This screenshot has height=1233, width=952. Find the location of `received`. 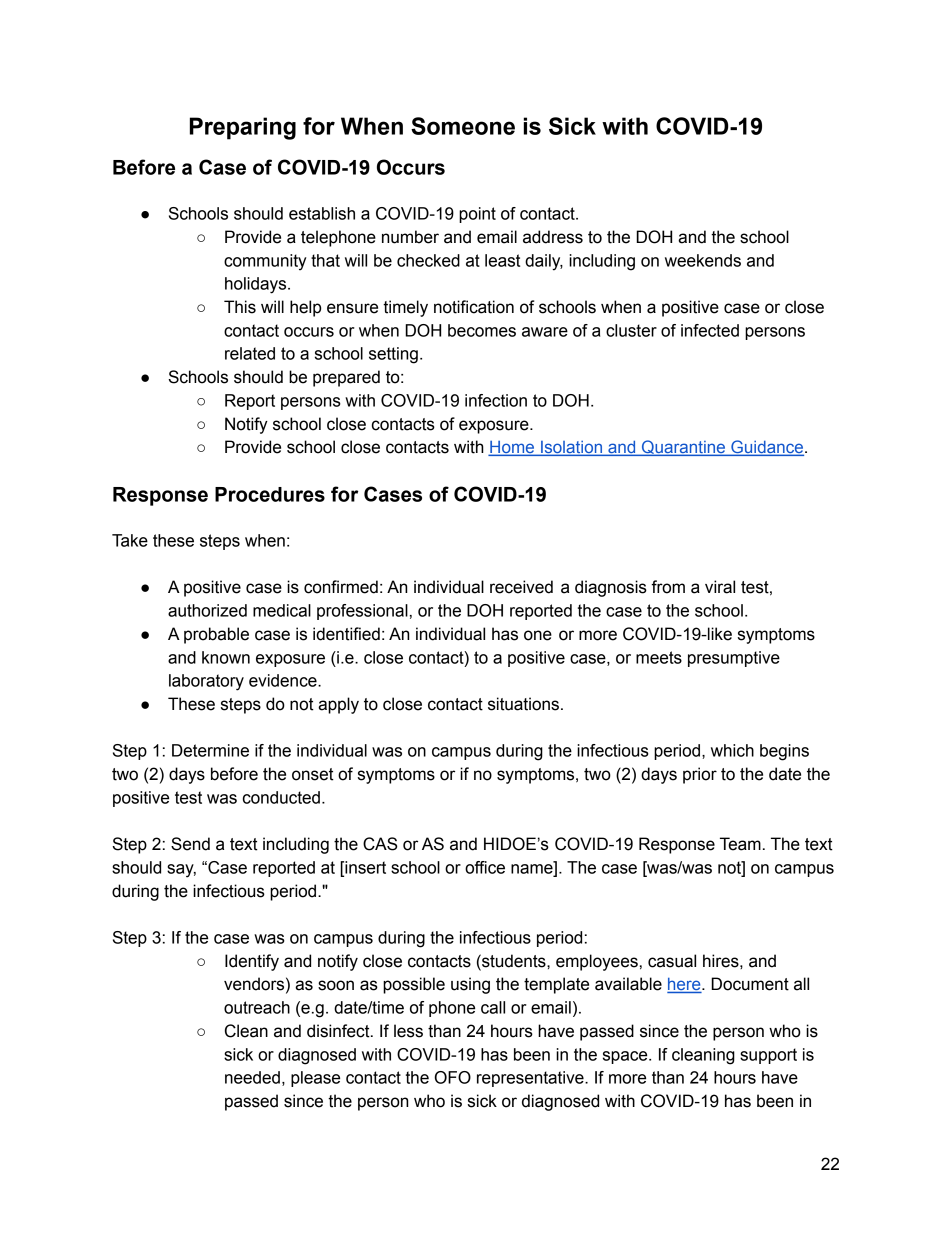

received is located at coordinates (521, 587).
